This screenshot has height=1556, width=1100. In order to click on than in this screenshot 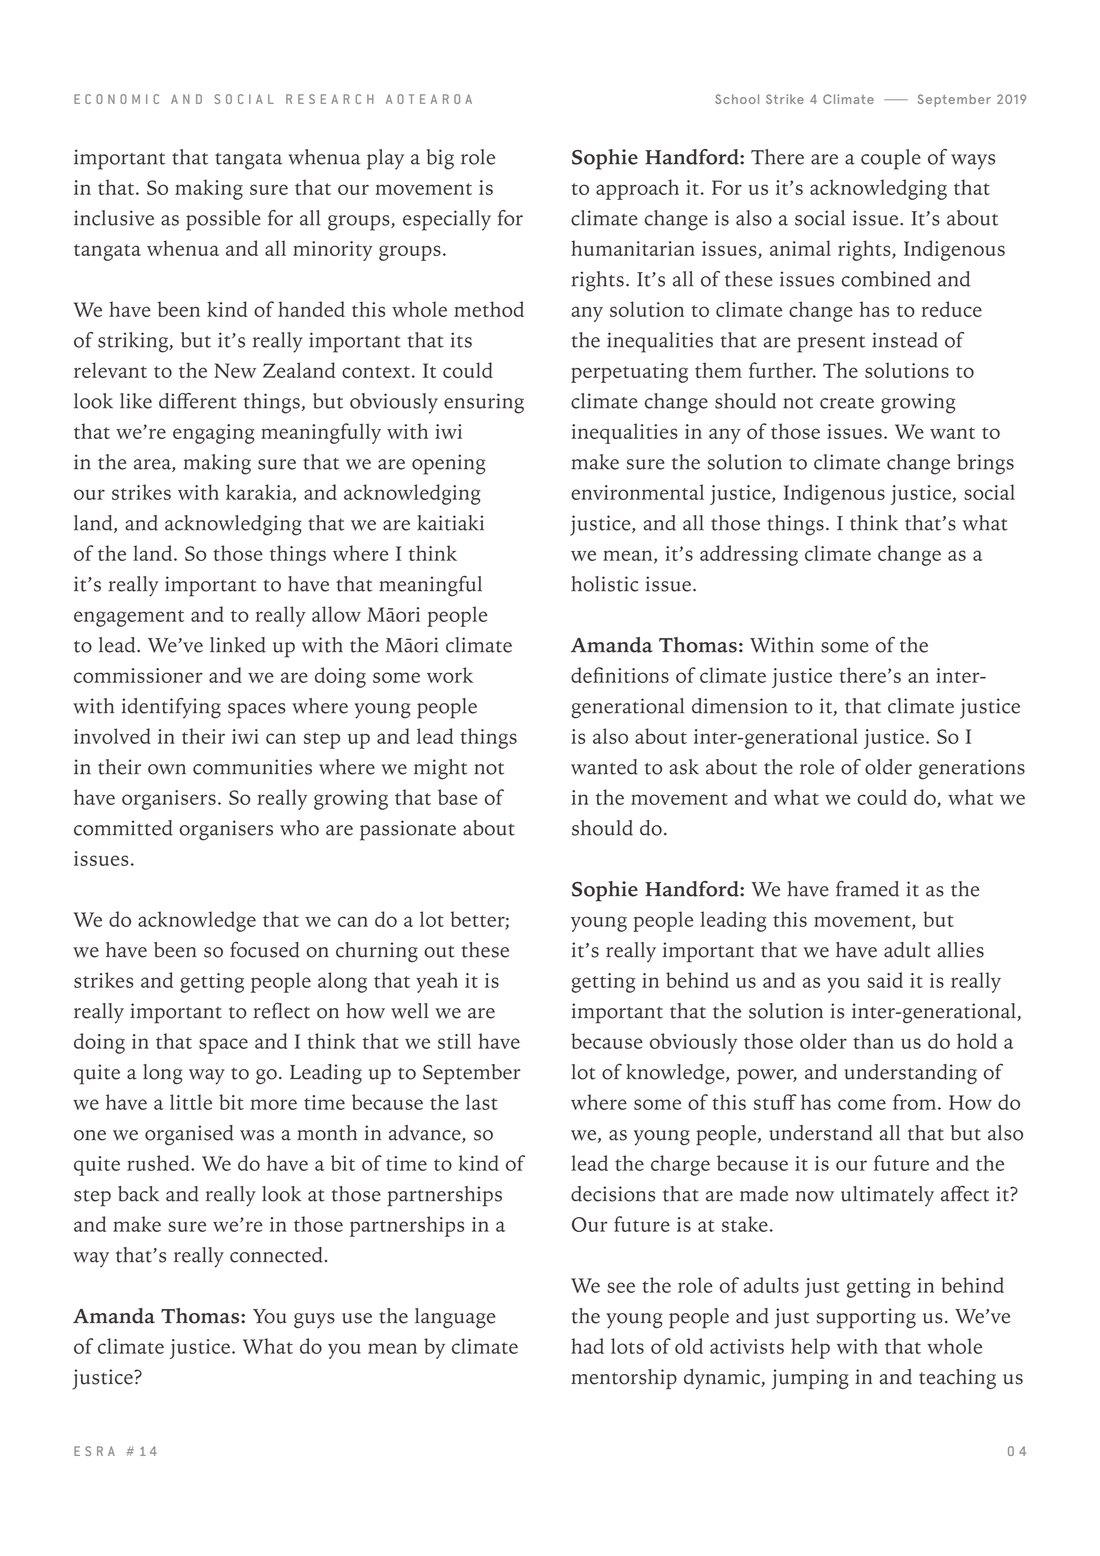, I will do `click(873, 1041)`.
